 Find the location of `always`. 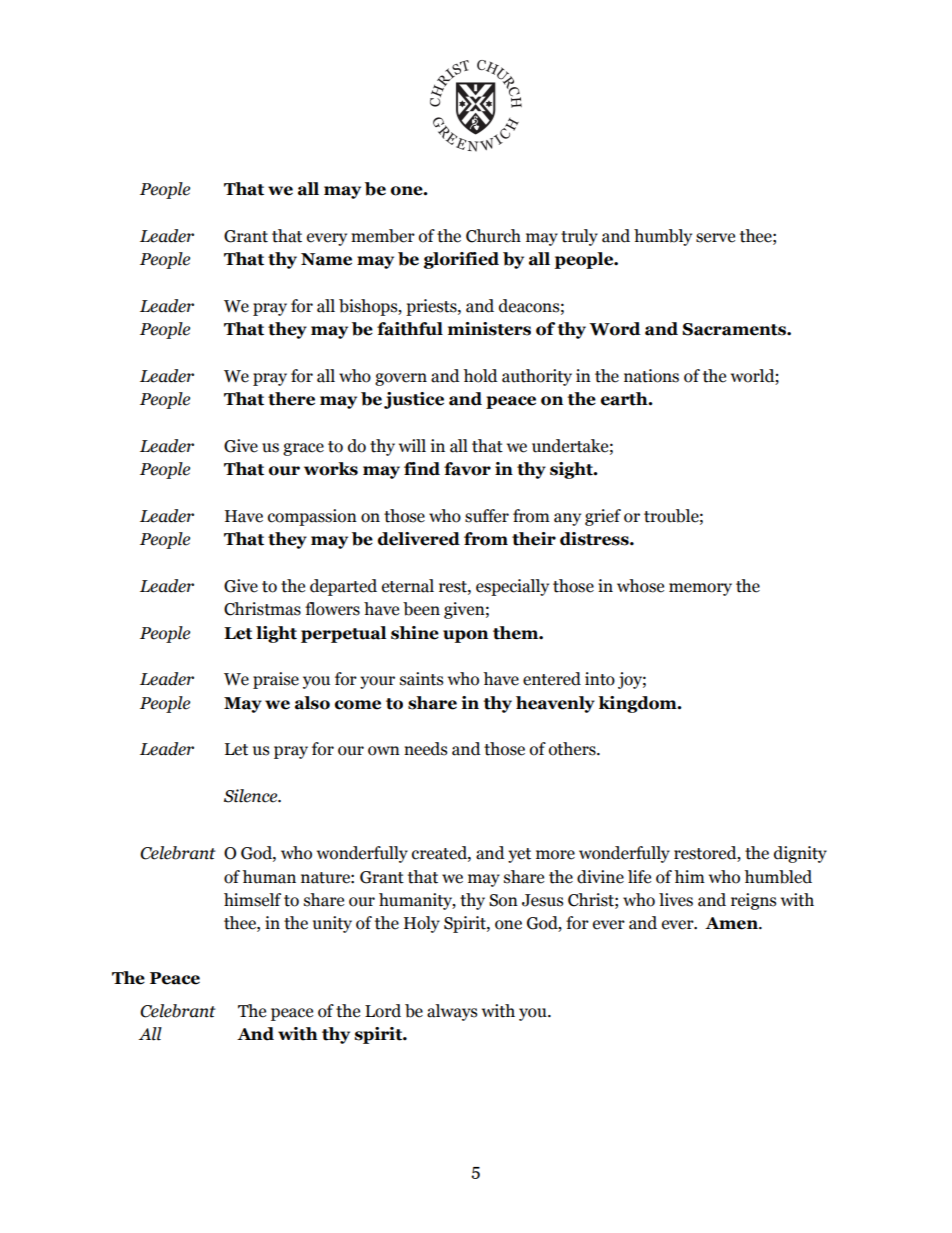

always is located at coordinates (452, 1012).
